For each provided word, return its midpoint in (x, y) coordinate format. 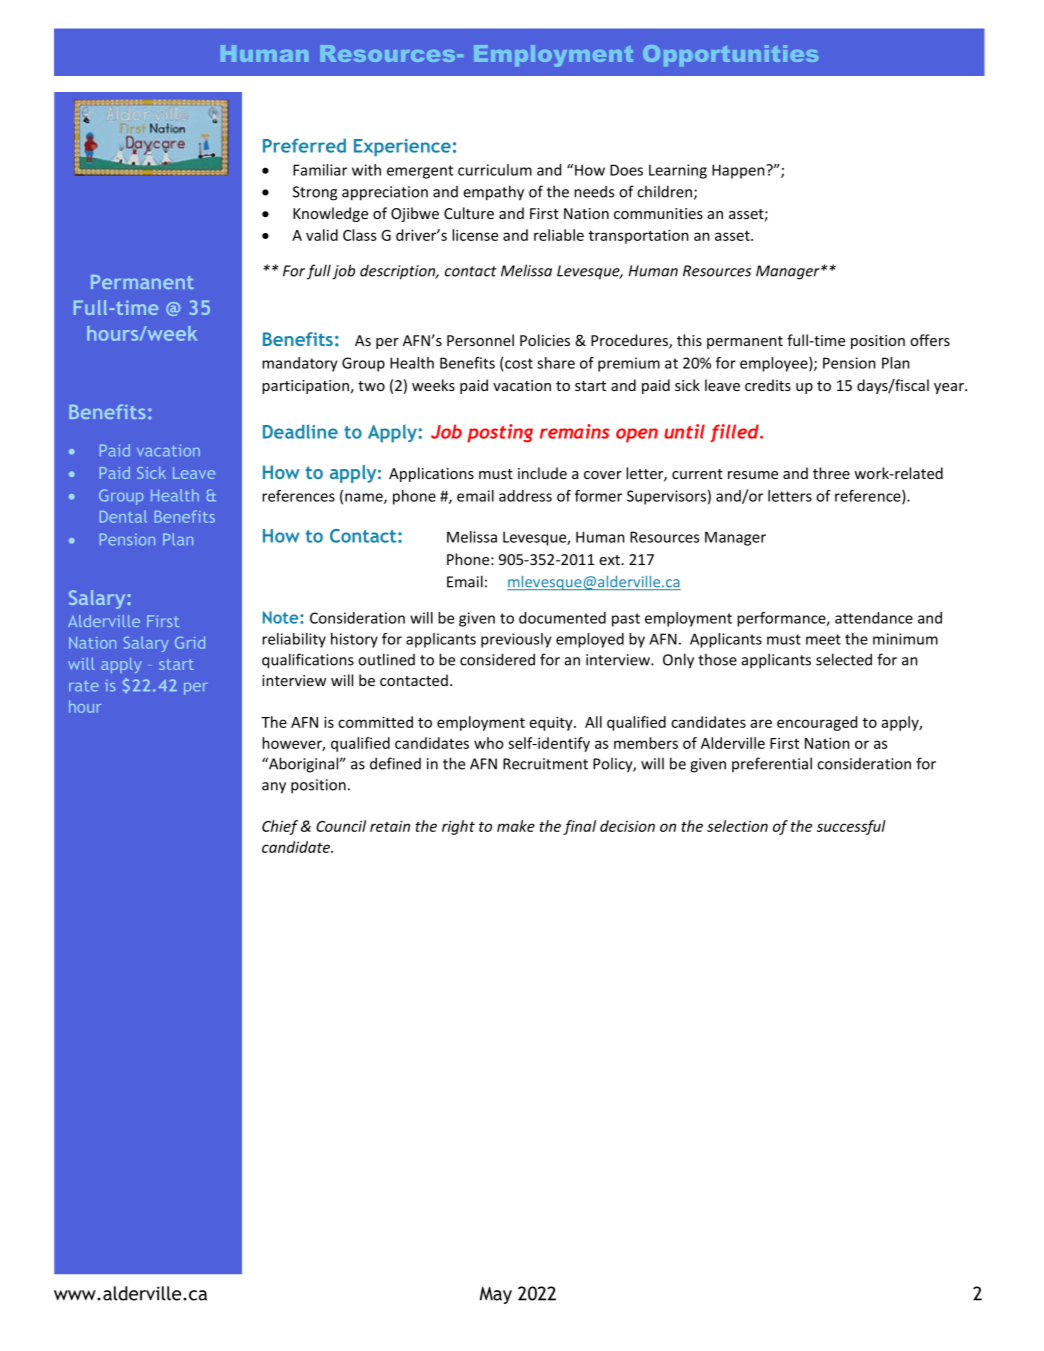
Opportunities (730, 55)
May (496, 1295)
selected (844, 659)
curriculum (495, 170)
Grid (190, 642)
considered (497, 659)
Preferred (304, 145)
